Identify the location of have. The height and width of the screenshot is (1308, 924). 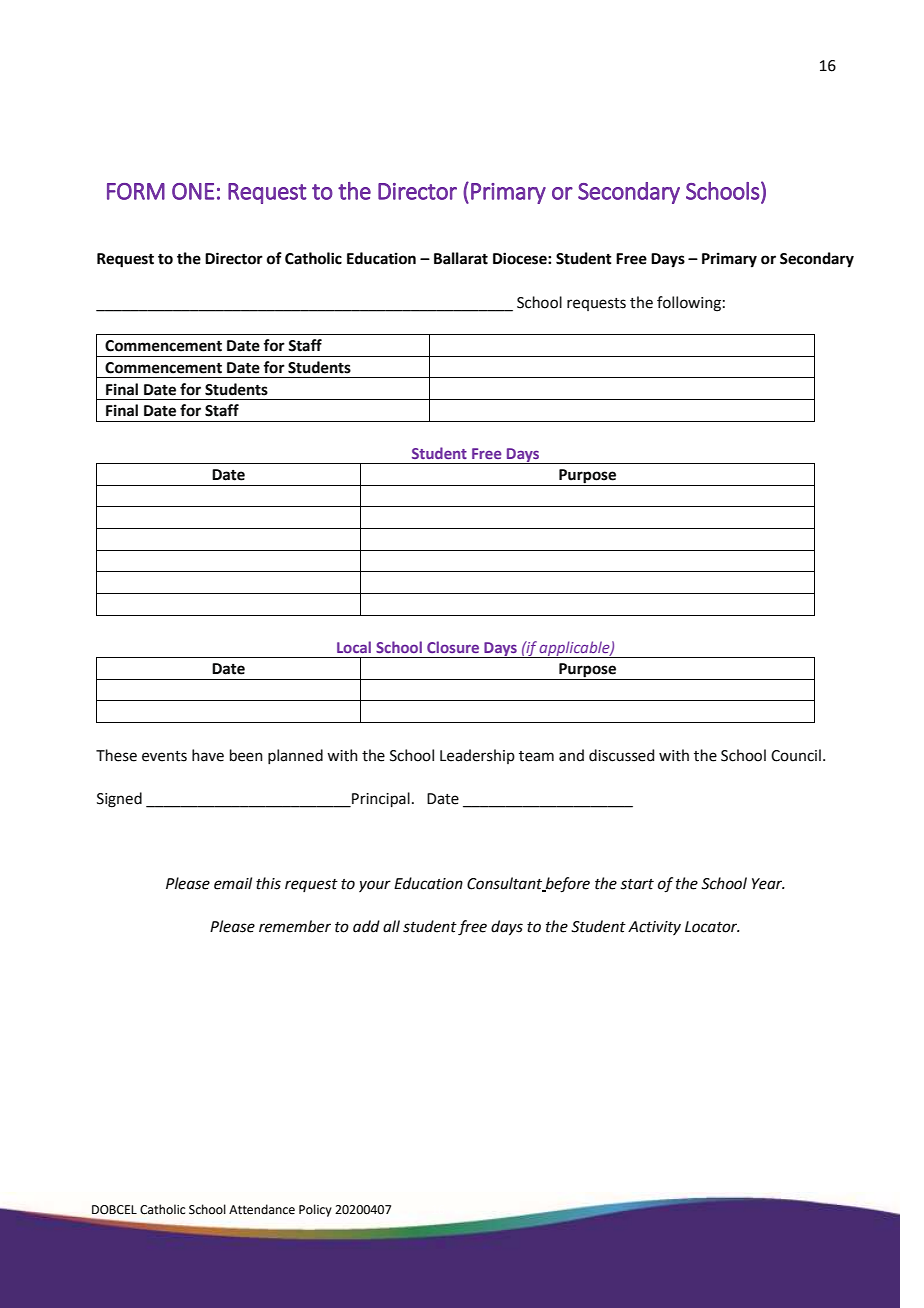
(208, 755).
